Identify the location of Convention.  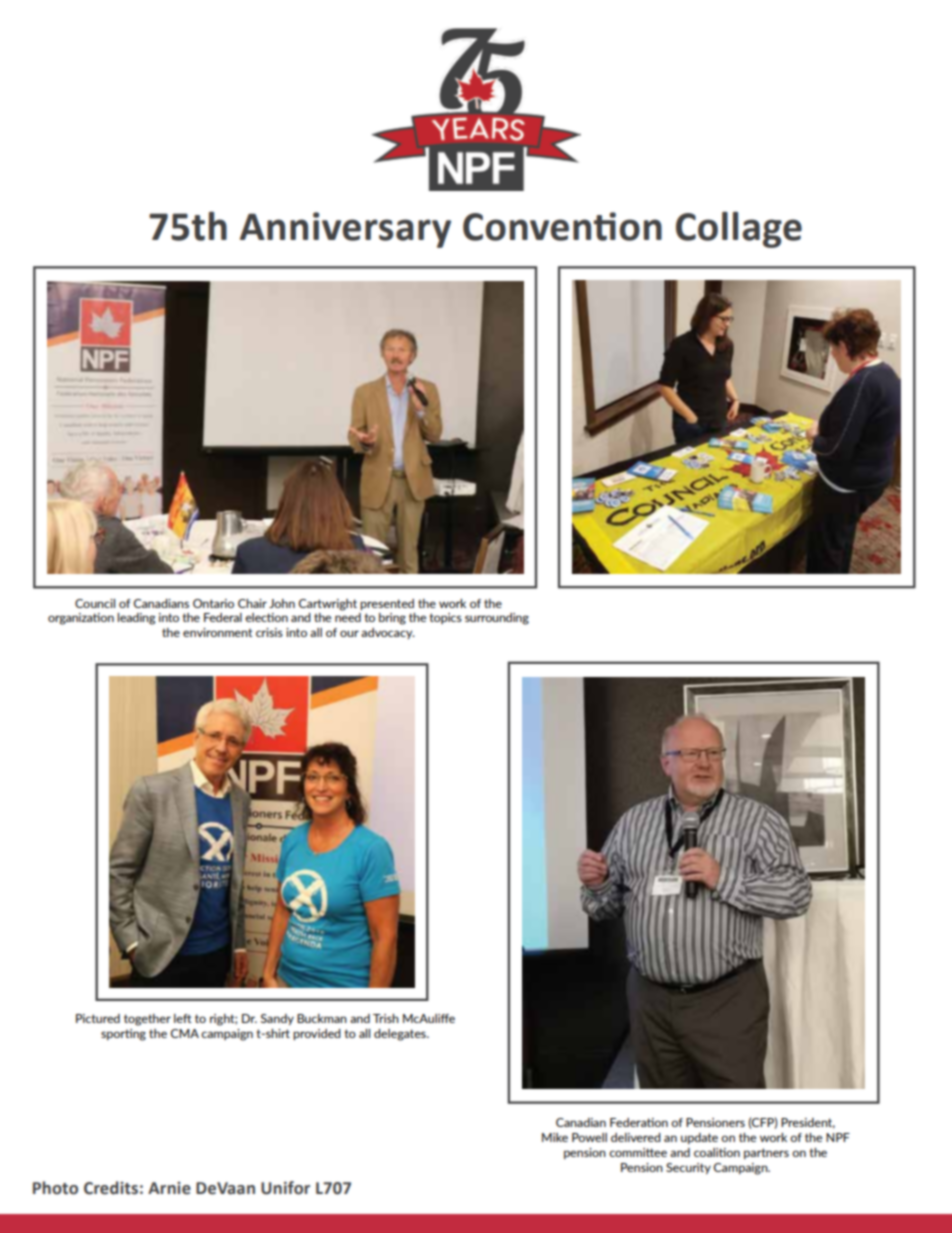
(562, 226).
